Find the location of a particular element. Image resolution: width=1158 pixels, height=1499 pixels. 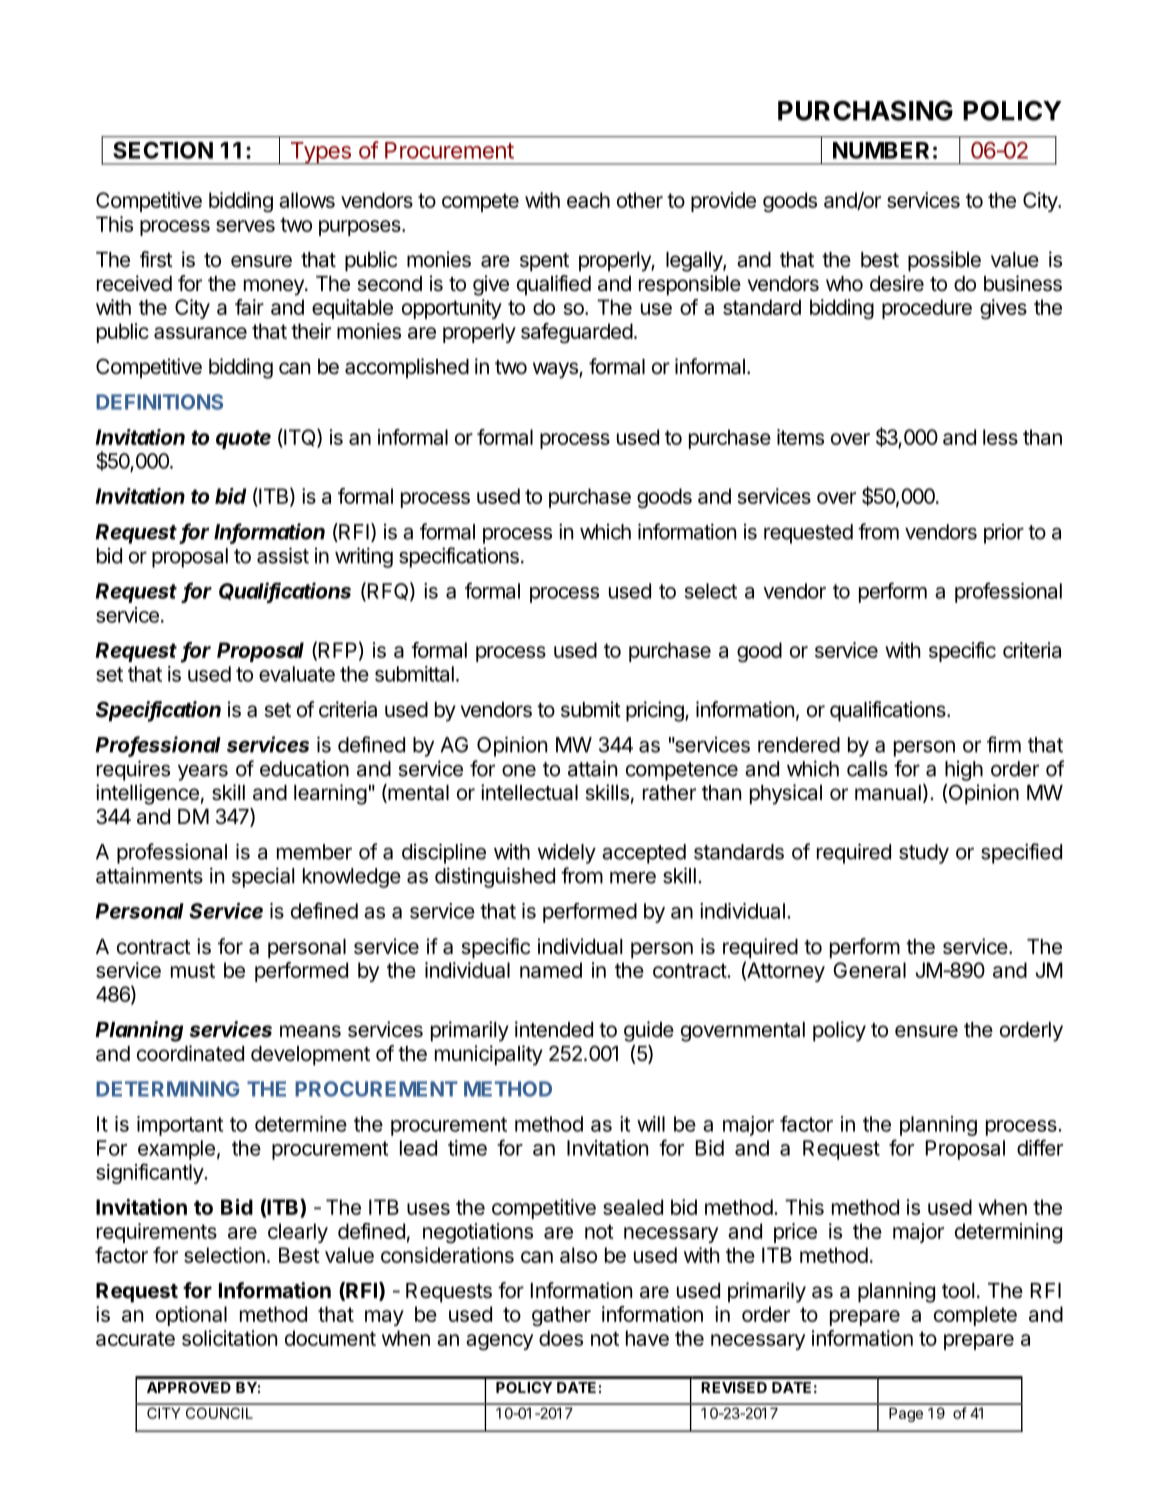

named is located at coordinates (551, 970).
